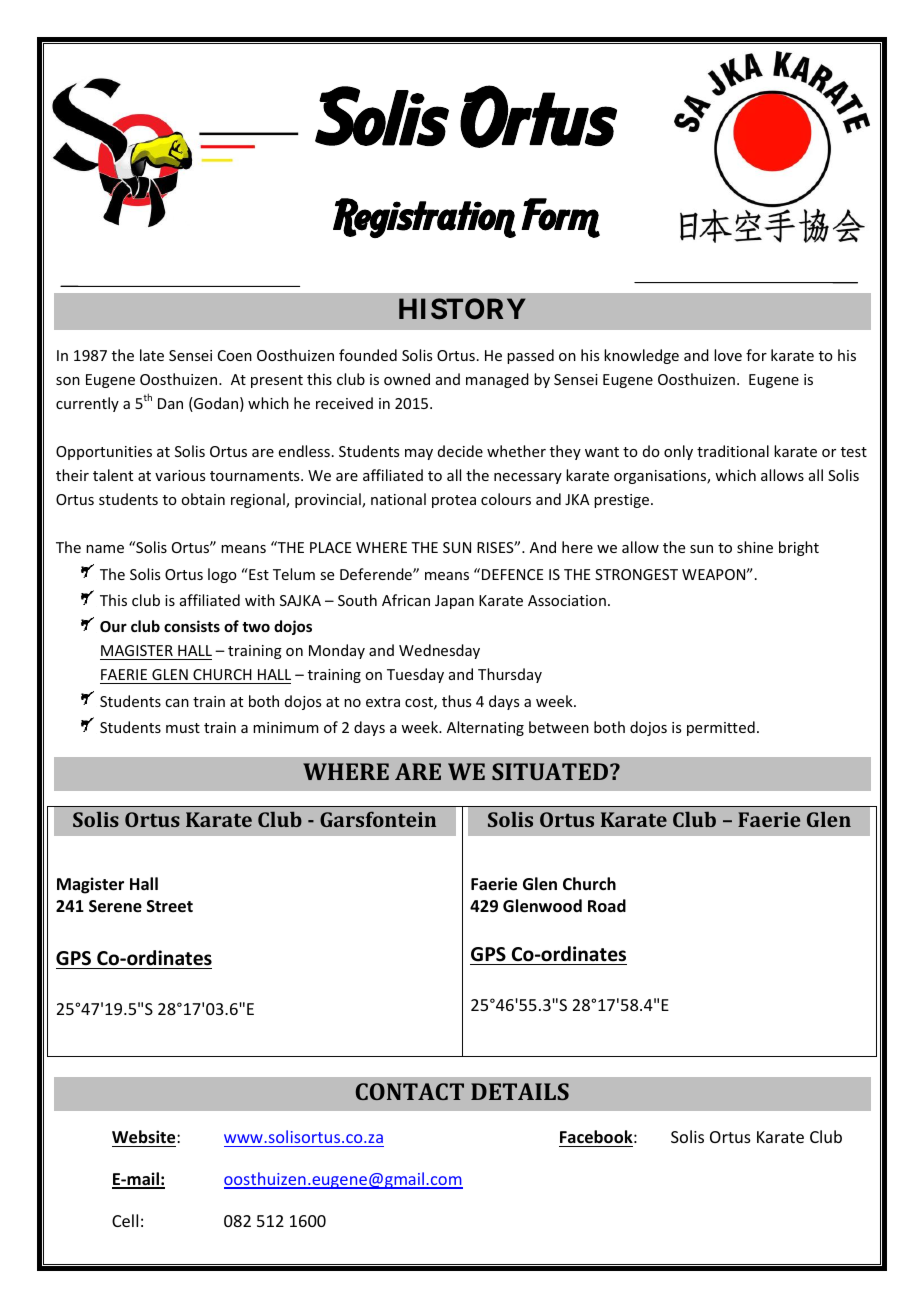 The image size is (924, 1308). Describe the element at coordinates (410, 1091) in the page. I see `CONTACT` at that location.
